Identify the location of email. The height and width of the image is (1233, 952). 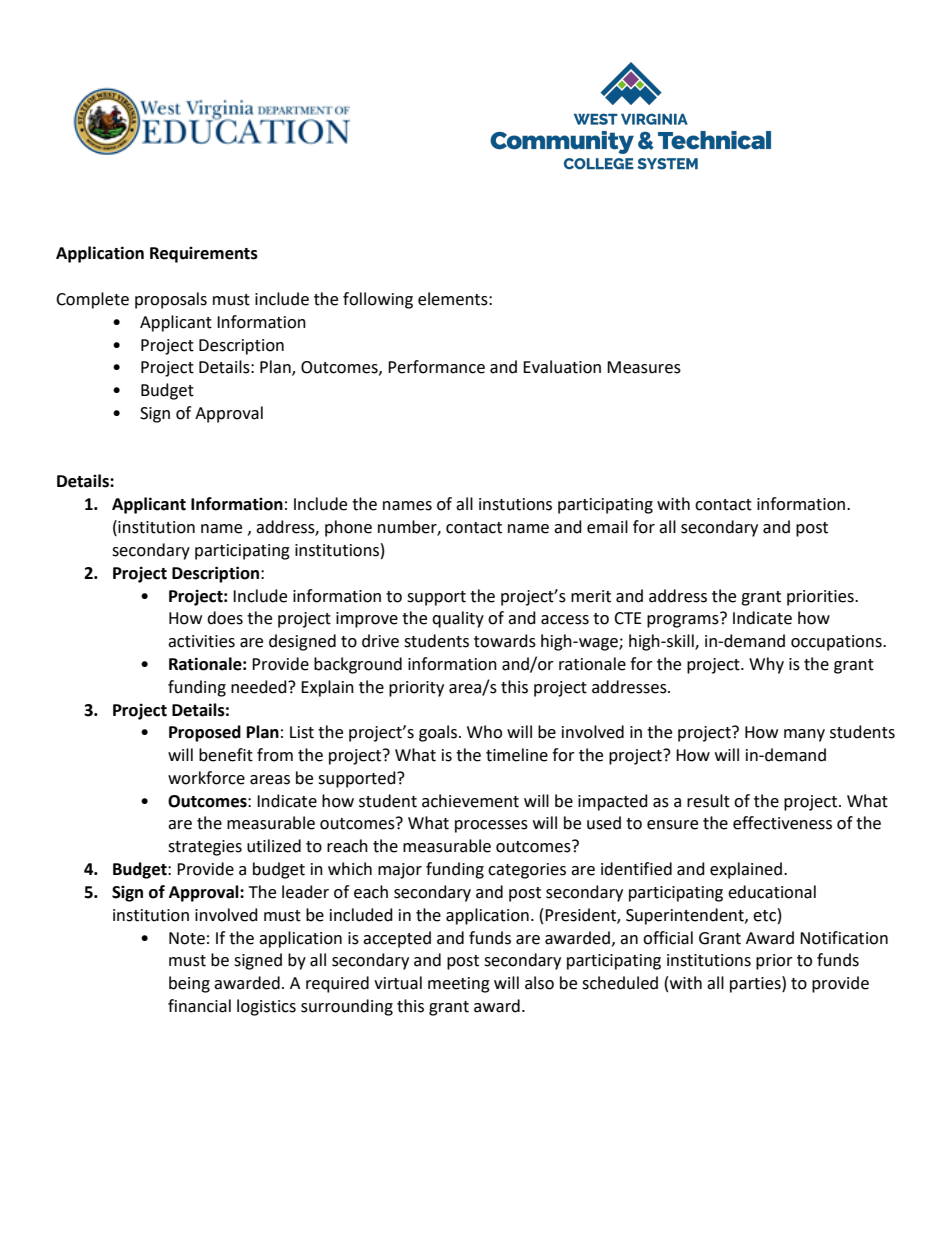
(607, 527).
